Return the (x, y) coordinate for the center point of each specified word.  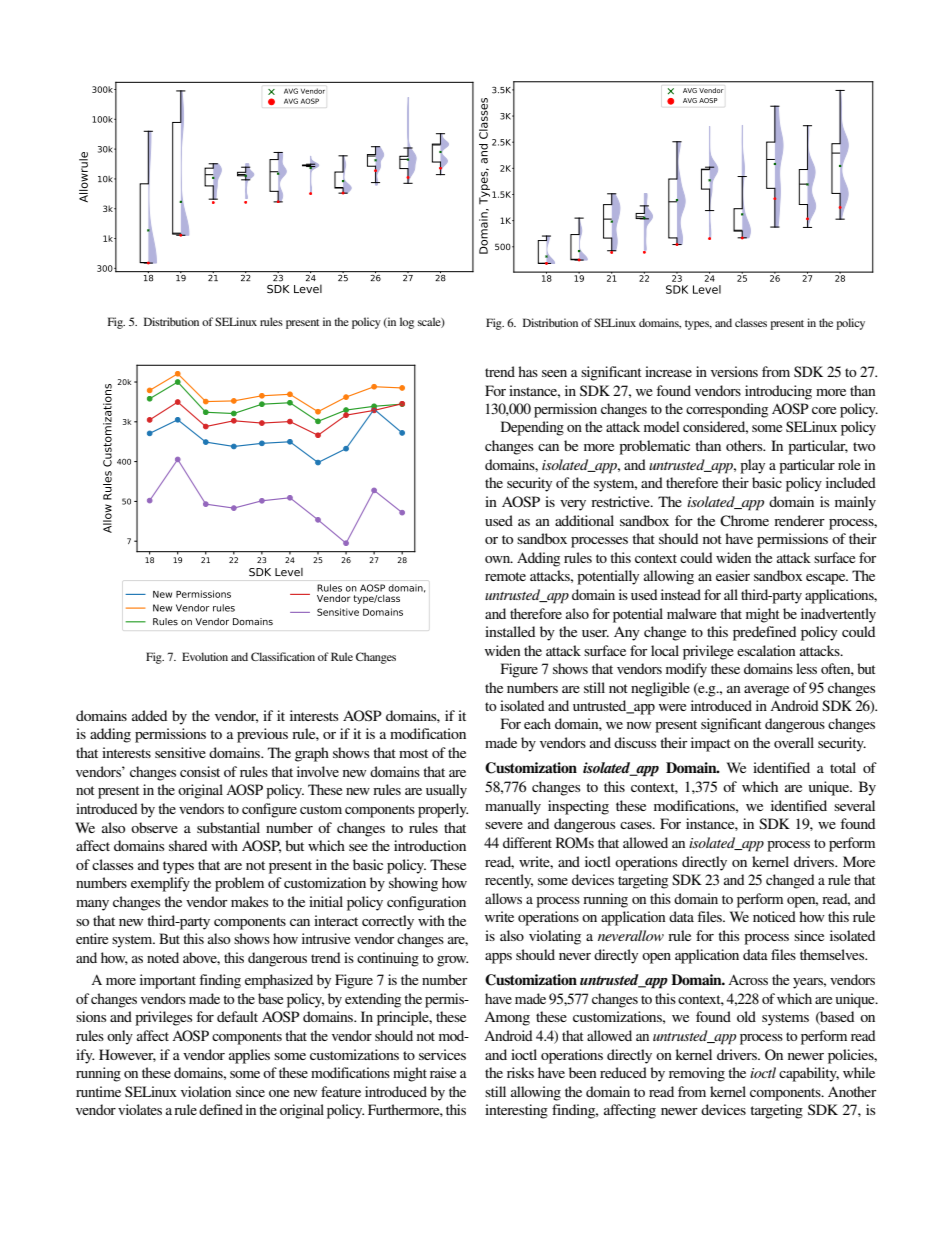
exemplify (160, 884)
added (149, 715)
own (499, 559)
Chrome (744, 520)
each (537, 723)
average (766, 691)
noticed (774, 916)
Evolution (205, 656)
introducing (778, 392)
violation (206, 1091)
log (407, 323)
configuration (426, 903)
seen (554, 373)
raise (443, 1072)
